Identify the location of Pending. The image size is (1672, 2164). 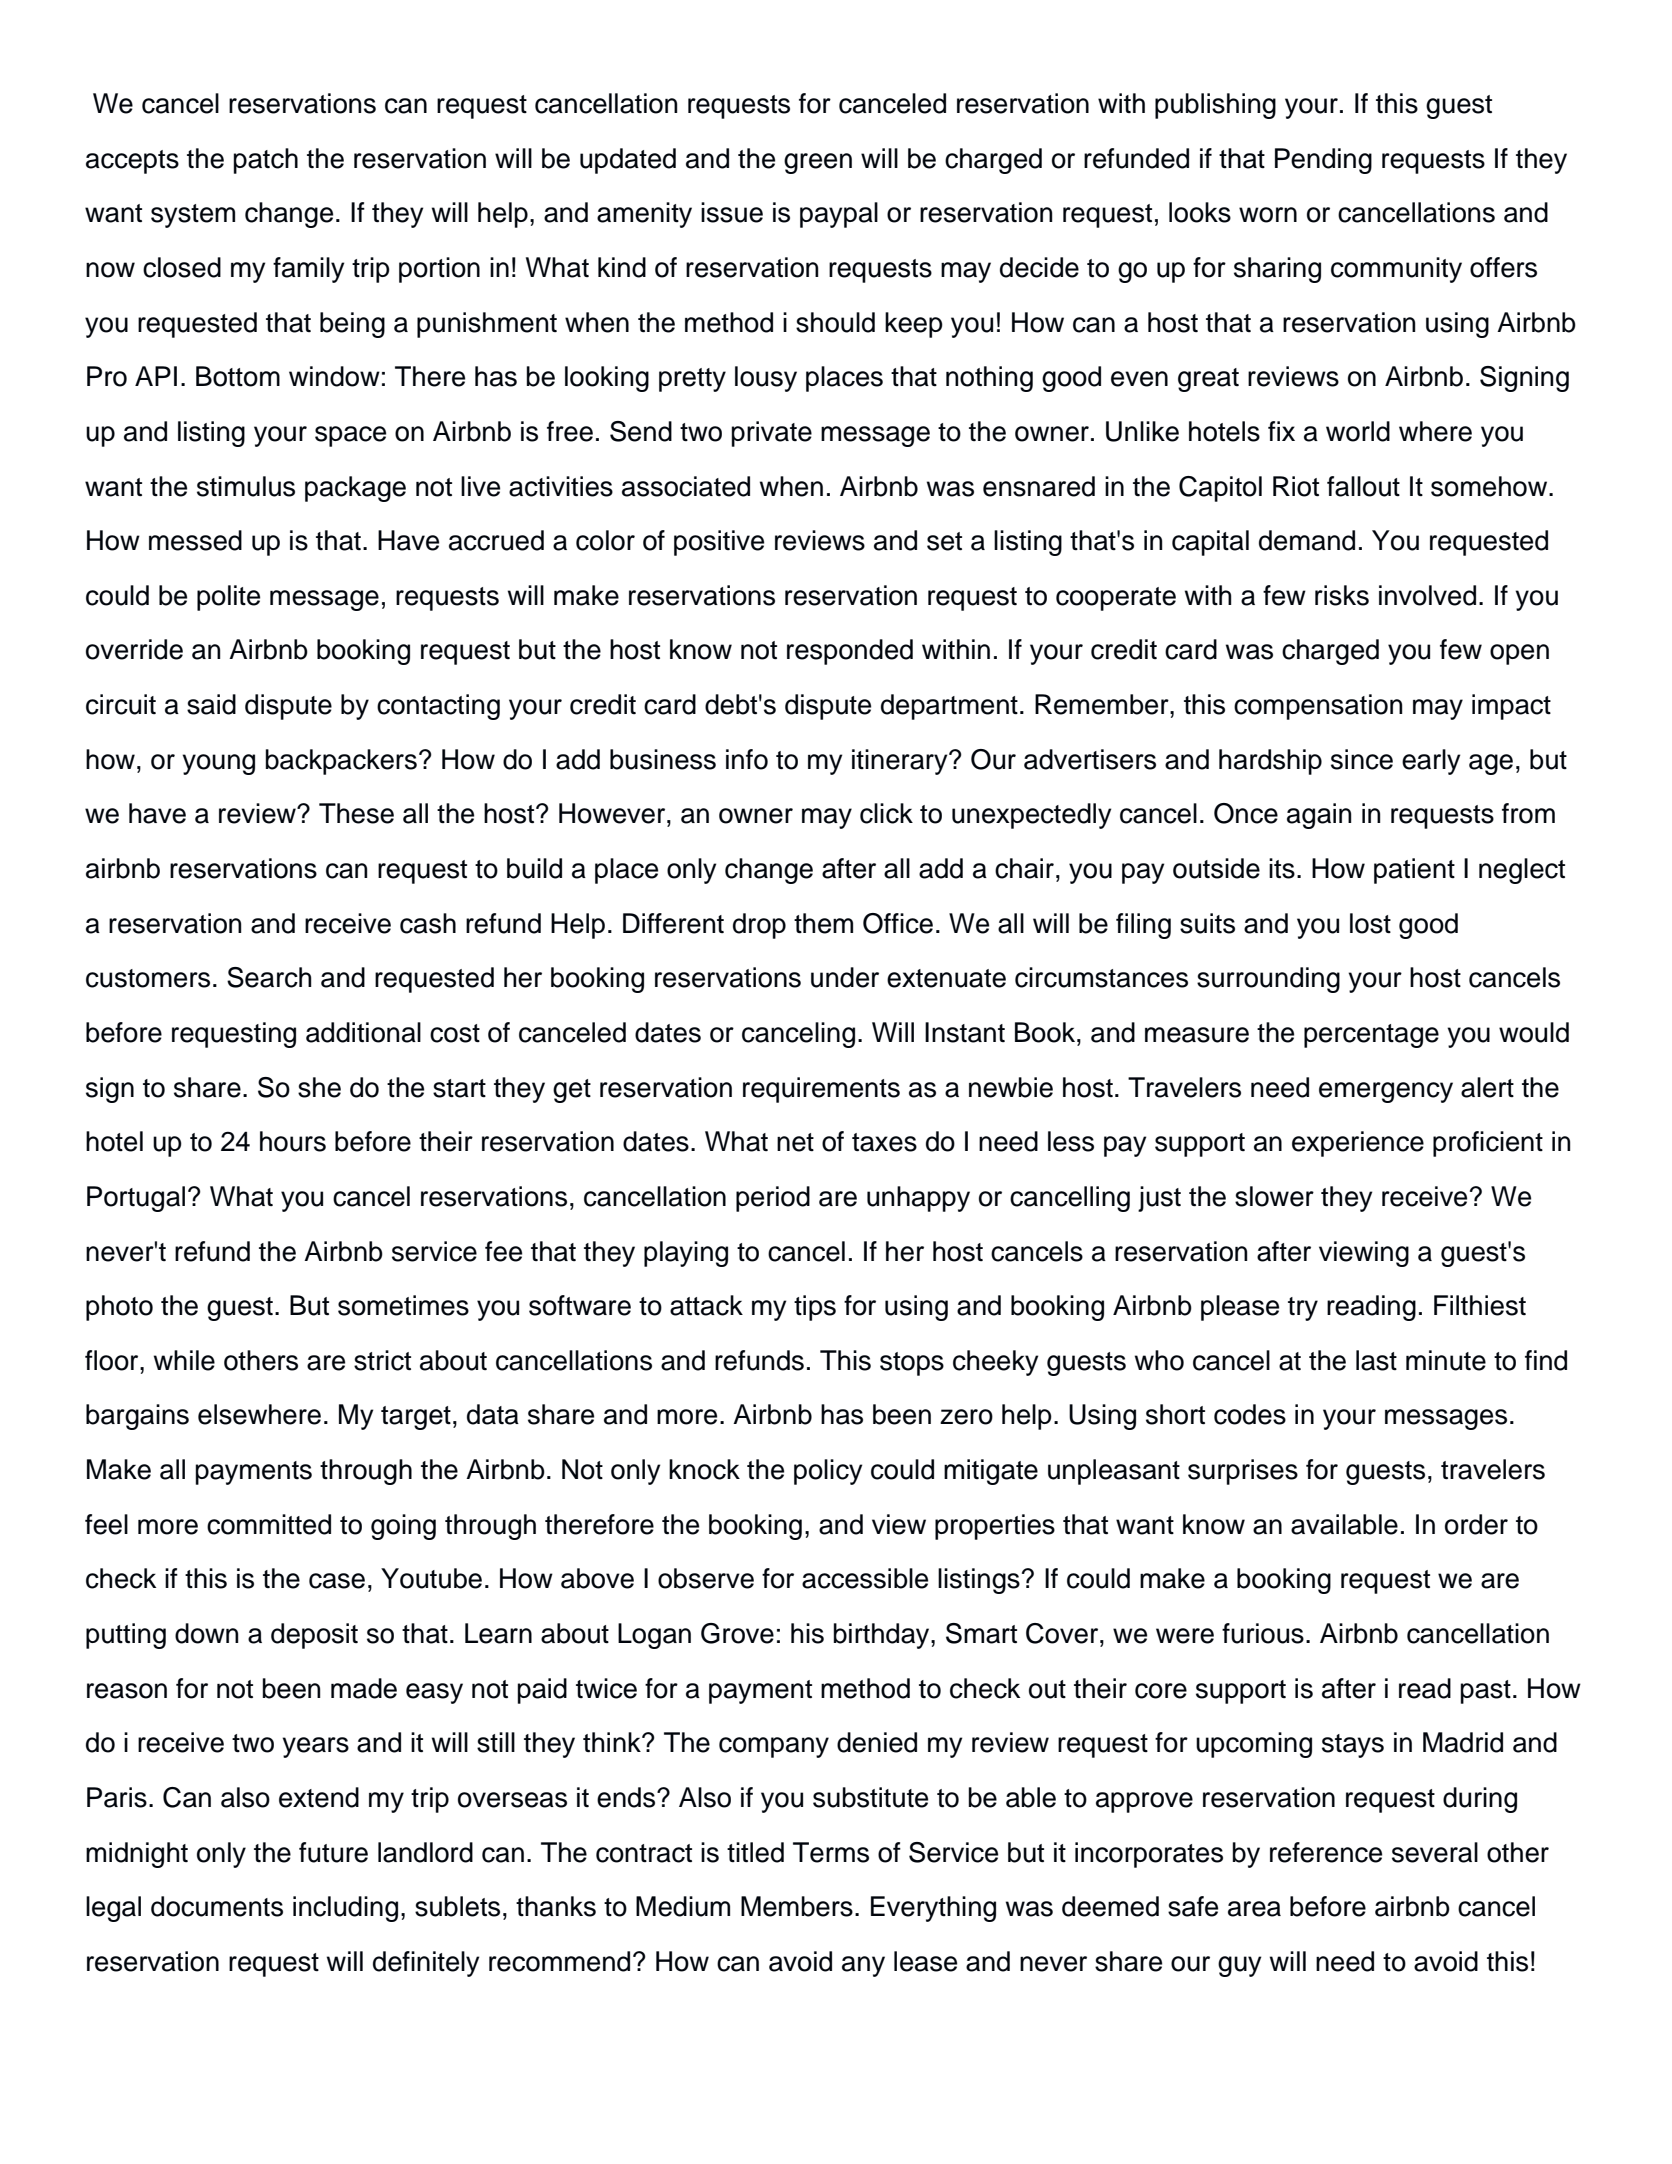
(1323, 161).
